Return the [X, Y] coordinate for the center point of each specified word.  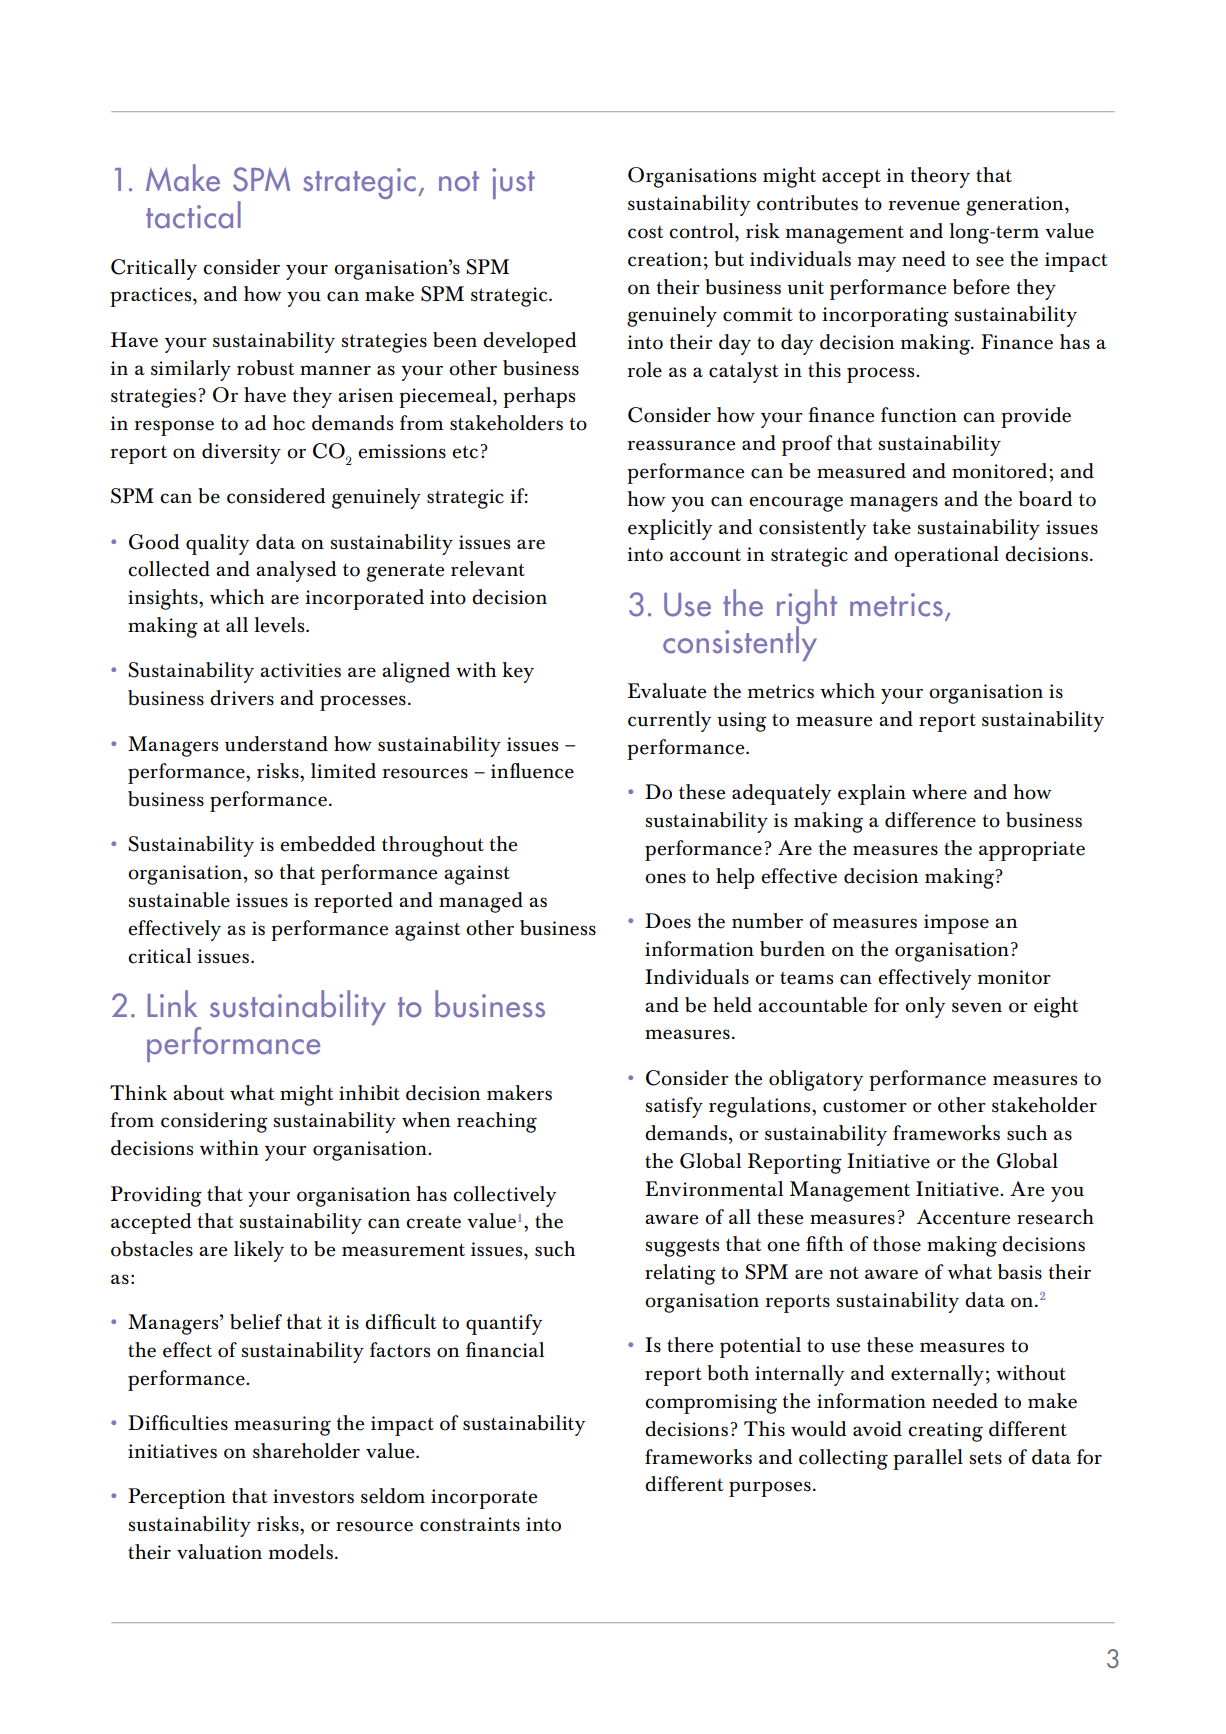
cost [646, 232]
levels [281, 625]
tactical [193, 215]
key [518, 672]
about [199, 1093]
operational [946, 556]
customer [864, 1106]
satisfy [674, 1107]
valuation [219, 1552]
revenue [924, 205]
